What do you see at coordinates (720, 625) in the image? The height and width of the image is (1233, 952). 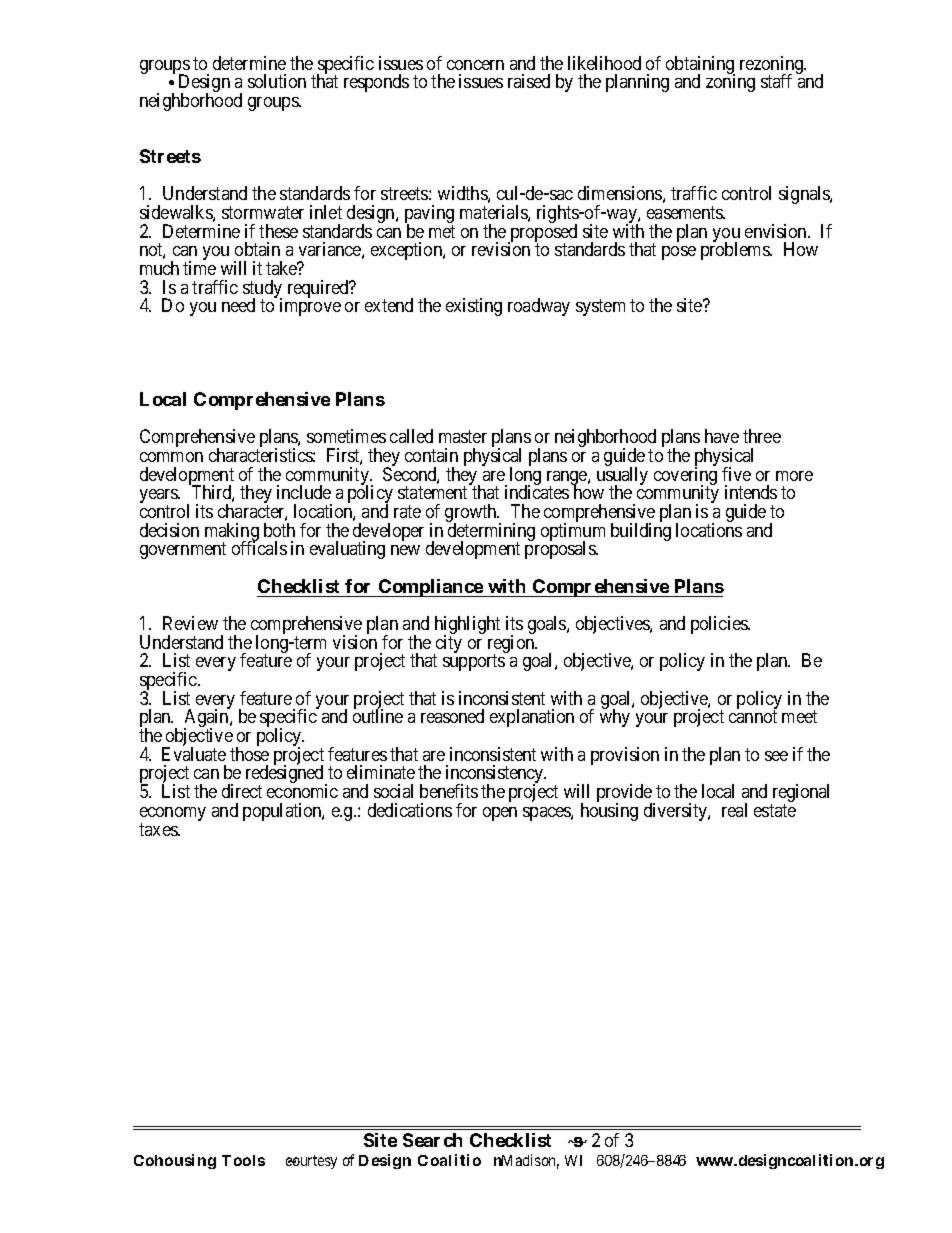 I see `policies` at bounding box center [720, 625].
